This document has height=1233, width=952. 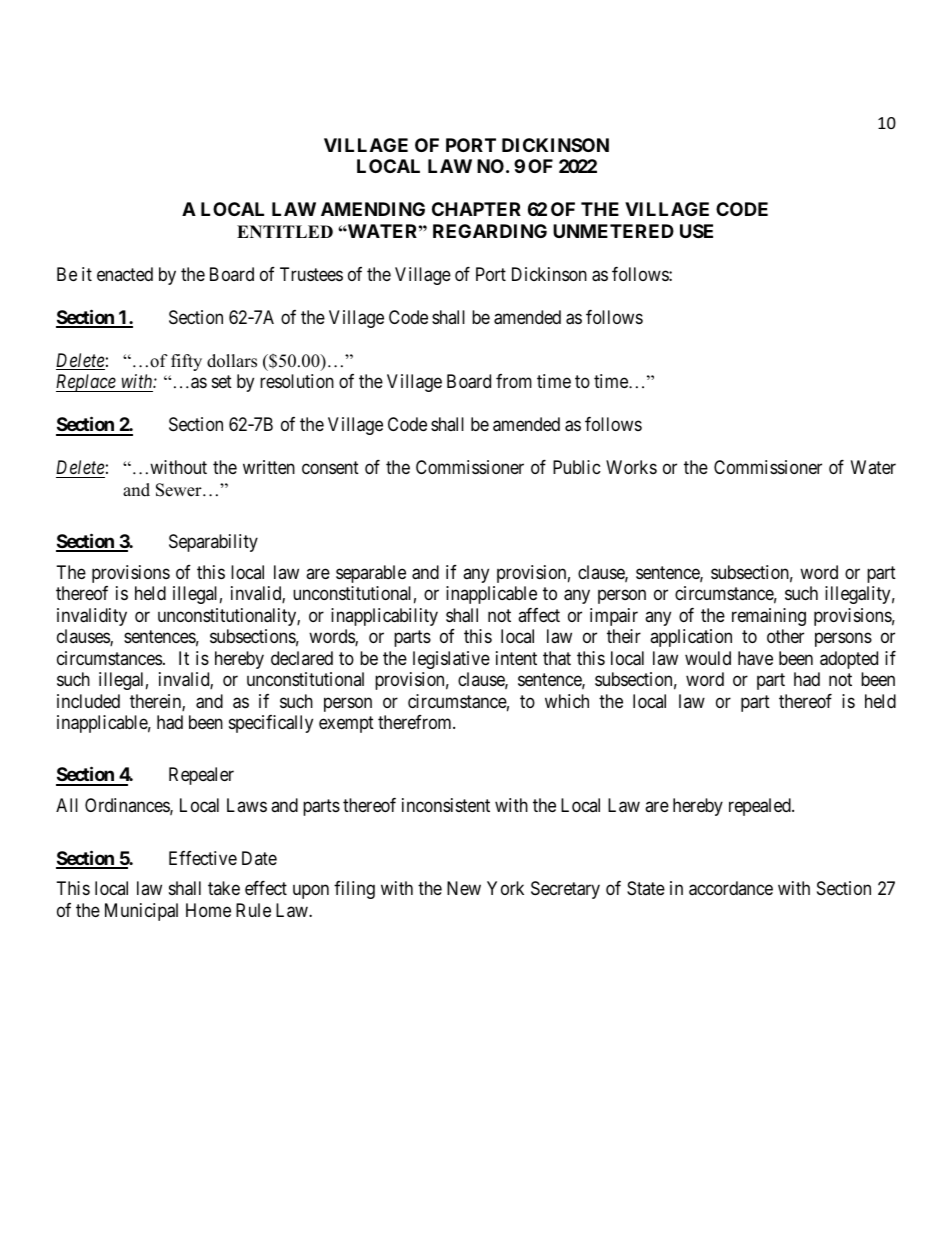 I want to click on take, so click(x=224, y=888).
